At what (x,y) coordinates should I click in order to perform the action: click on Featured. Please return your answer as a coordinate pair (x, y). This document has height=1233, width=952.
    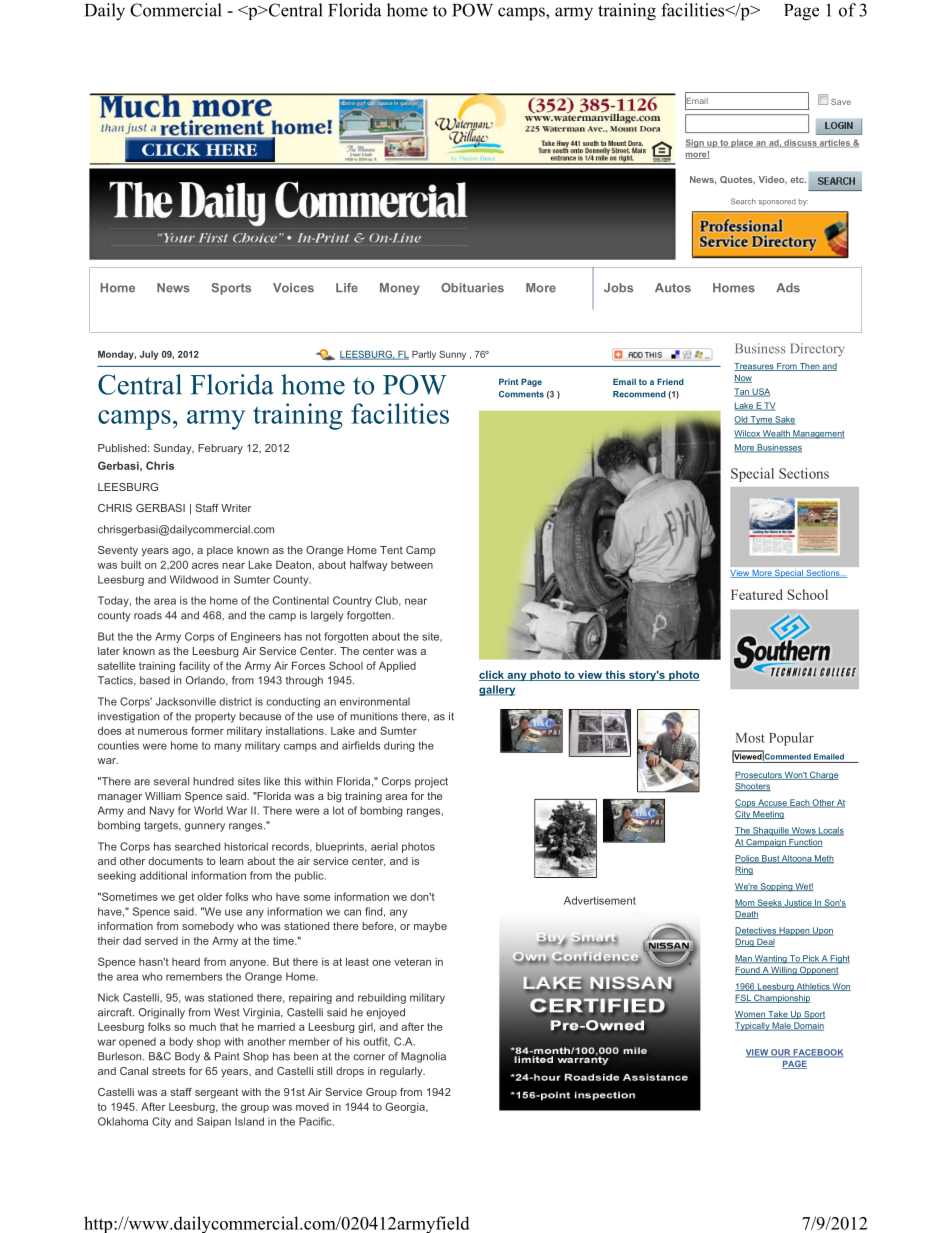
    Looking at the image, I should click on (757, 594).
